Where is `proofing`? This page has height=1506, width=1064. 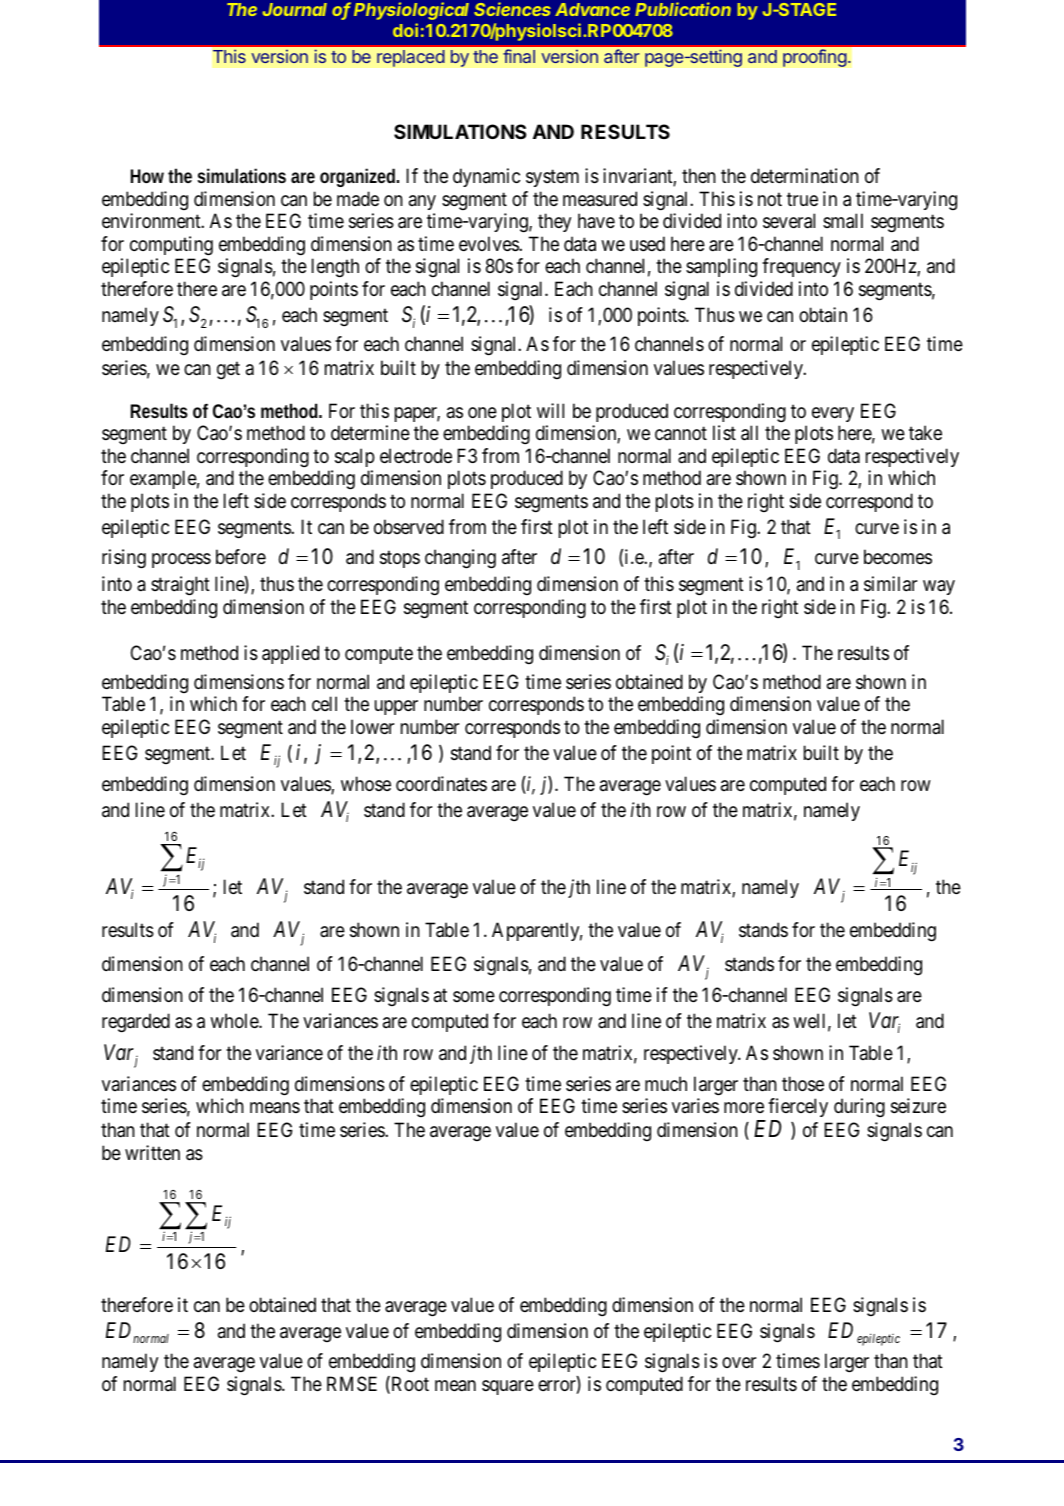
proofing is located at coordinates (815, 58).
